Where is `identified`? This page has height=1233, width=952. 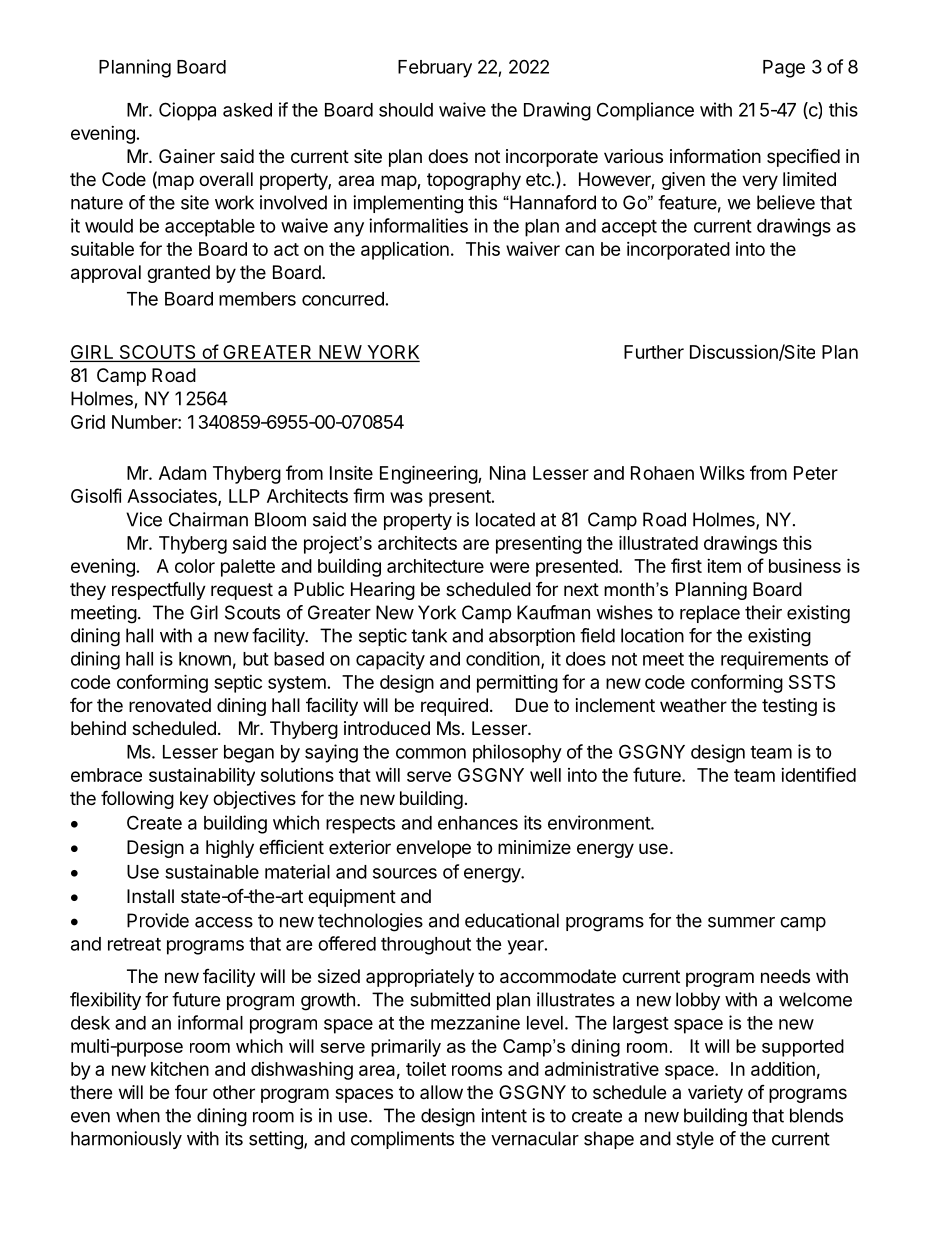 identified is located at coordinates (818, 774).
